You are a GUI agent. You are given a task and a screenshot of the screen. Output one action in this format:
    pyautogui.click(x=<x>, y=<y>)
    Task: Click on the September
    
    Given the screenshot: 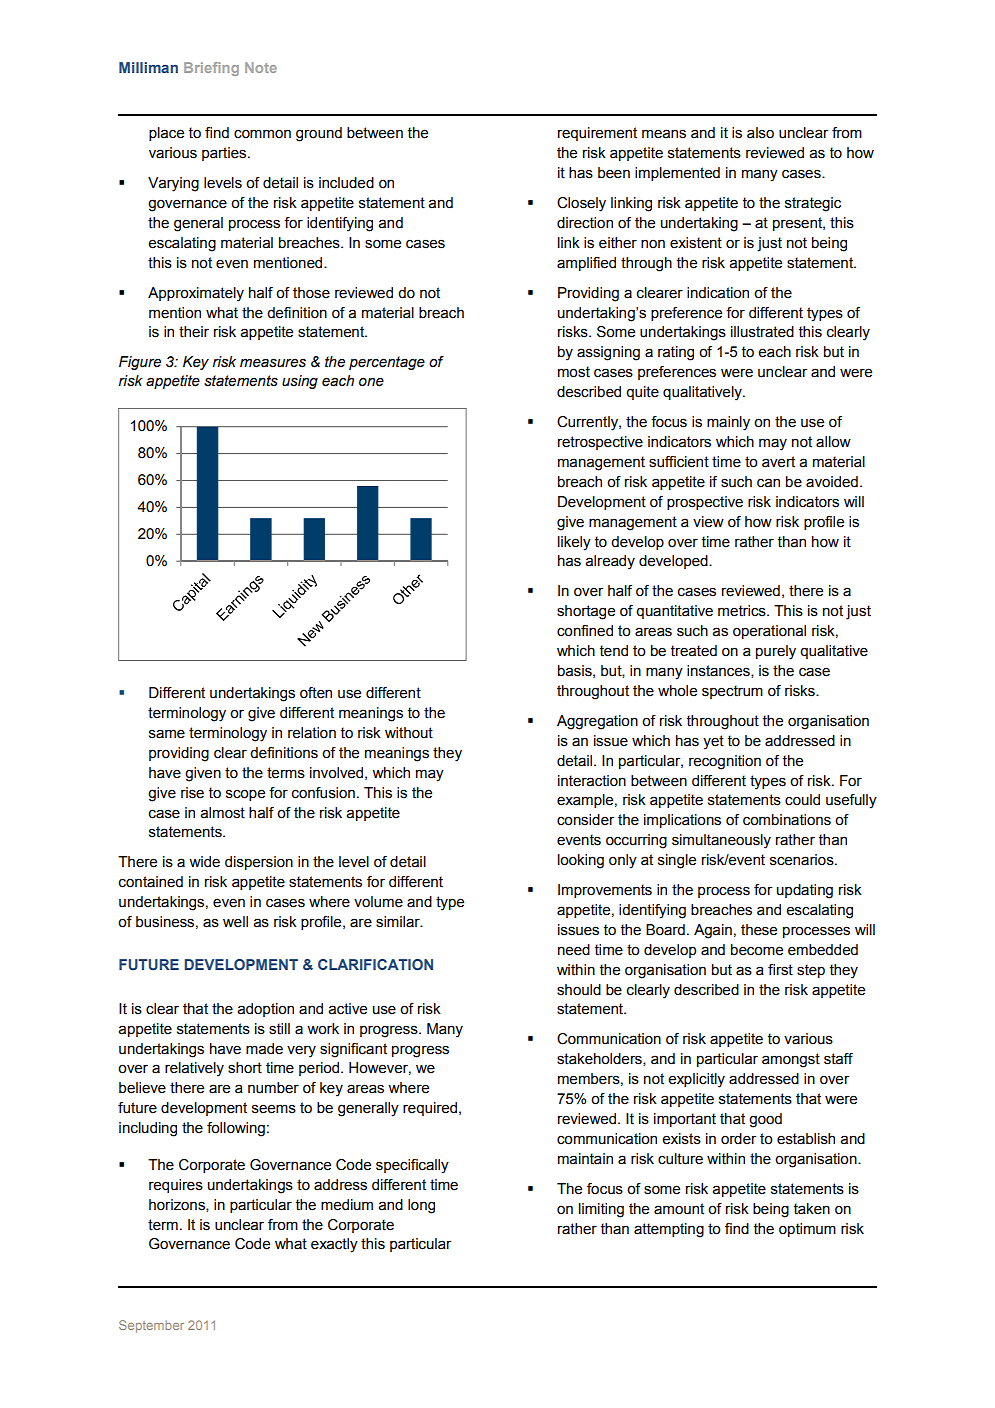 What is the action you would take?
    pyautogui.click(x=151, y=1326)
